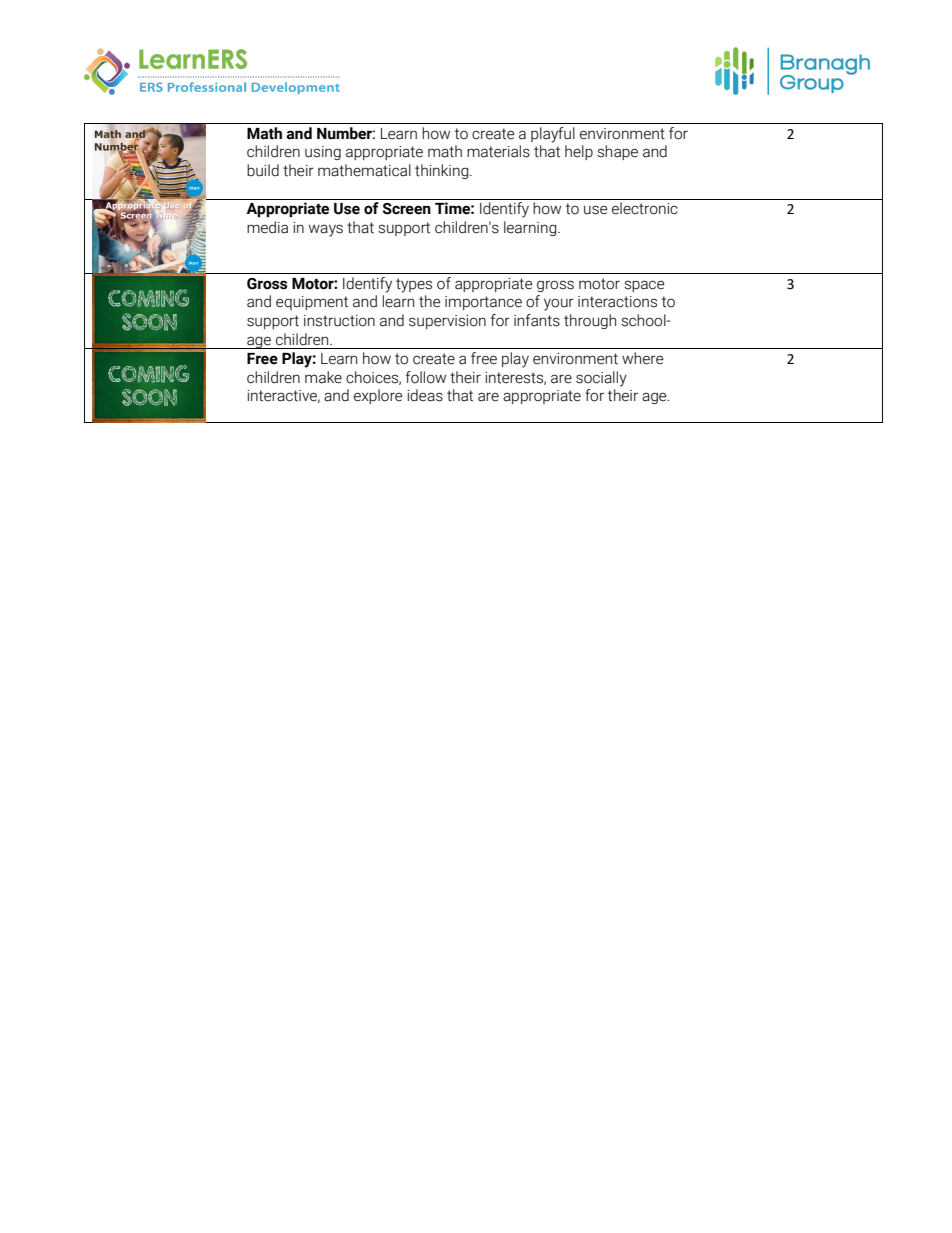  What do you see at coordinates (617, 152) in the screenshot?
I see `shape` at bounding box center [617, 152].
